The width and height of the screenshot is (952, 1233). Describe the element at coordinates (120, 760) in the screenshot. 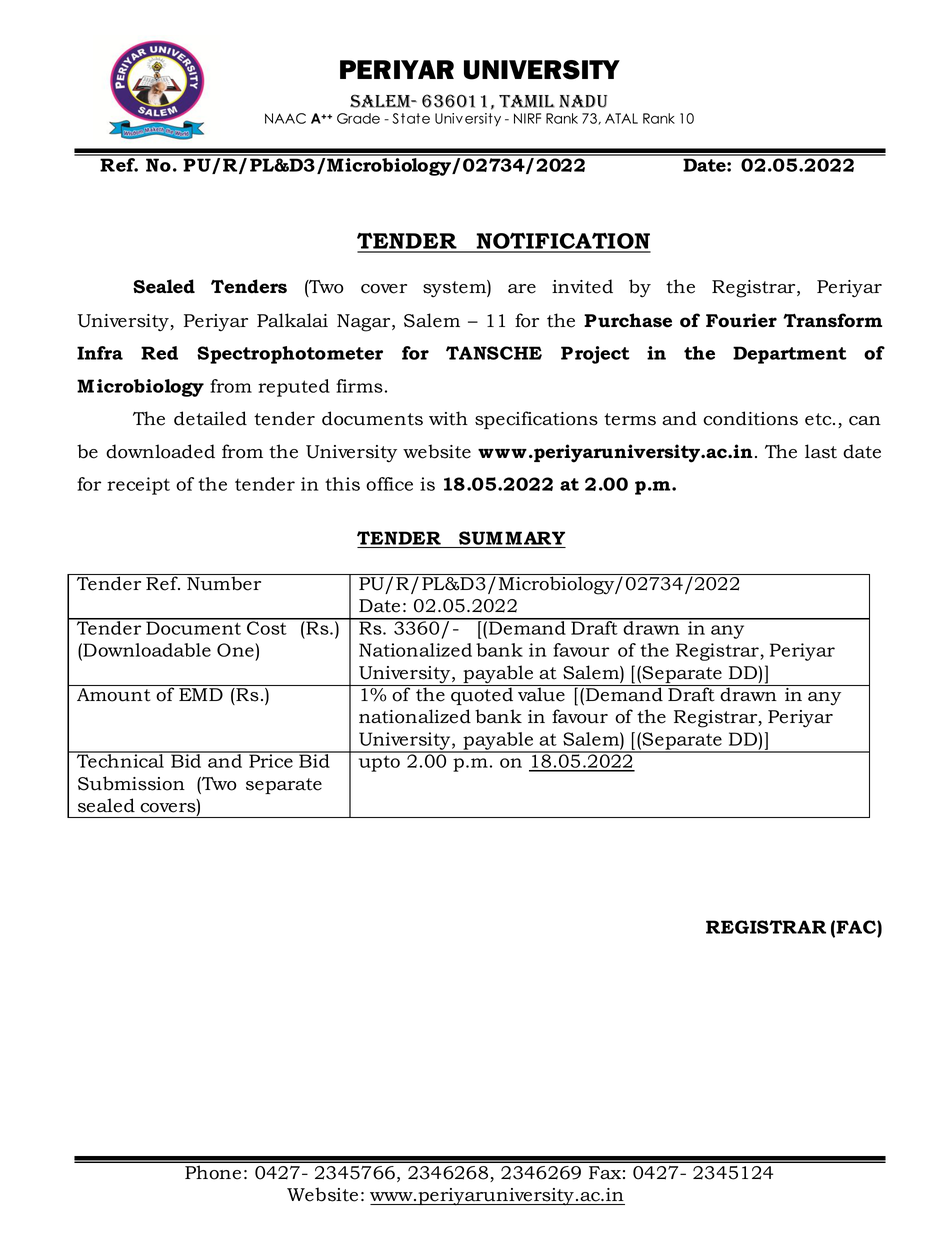

I see `Technical` at that location.
